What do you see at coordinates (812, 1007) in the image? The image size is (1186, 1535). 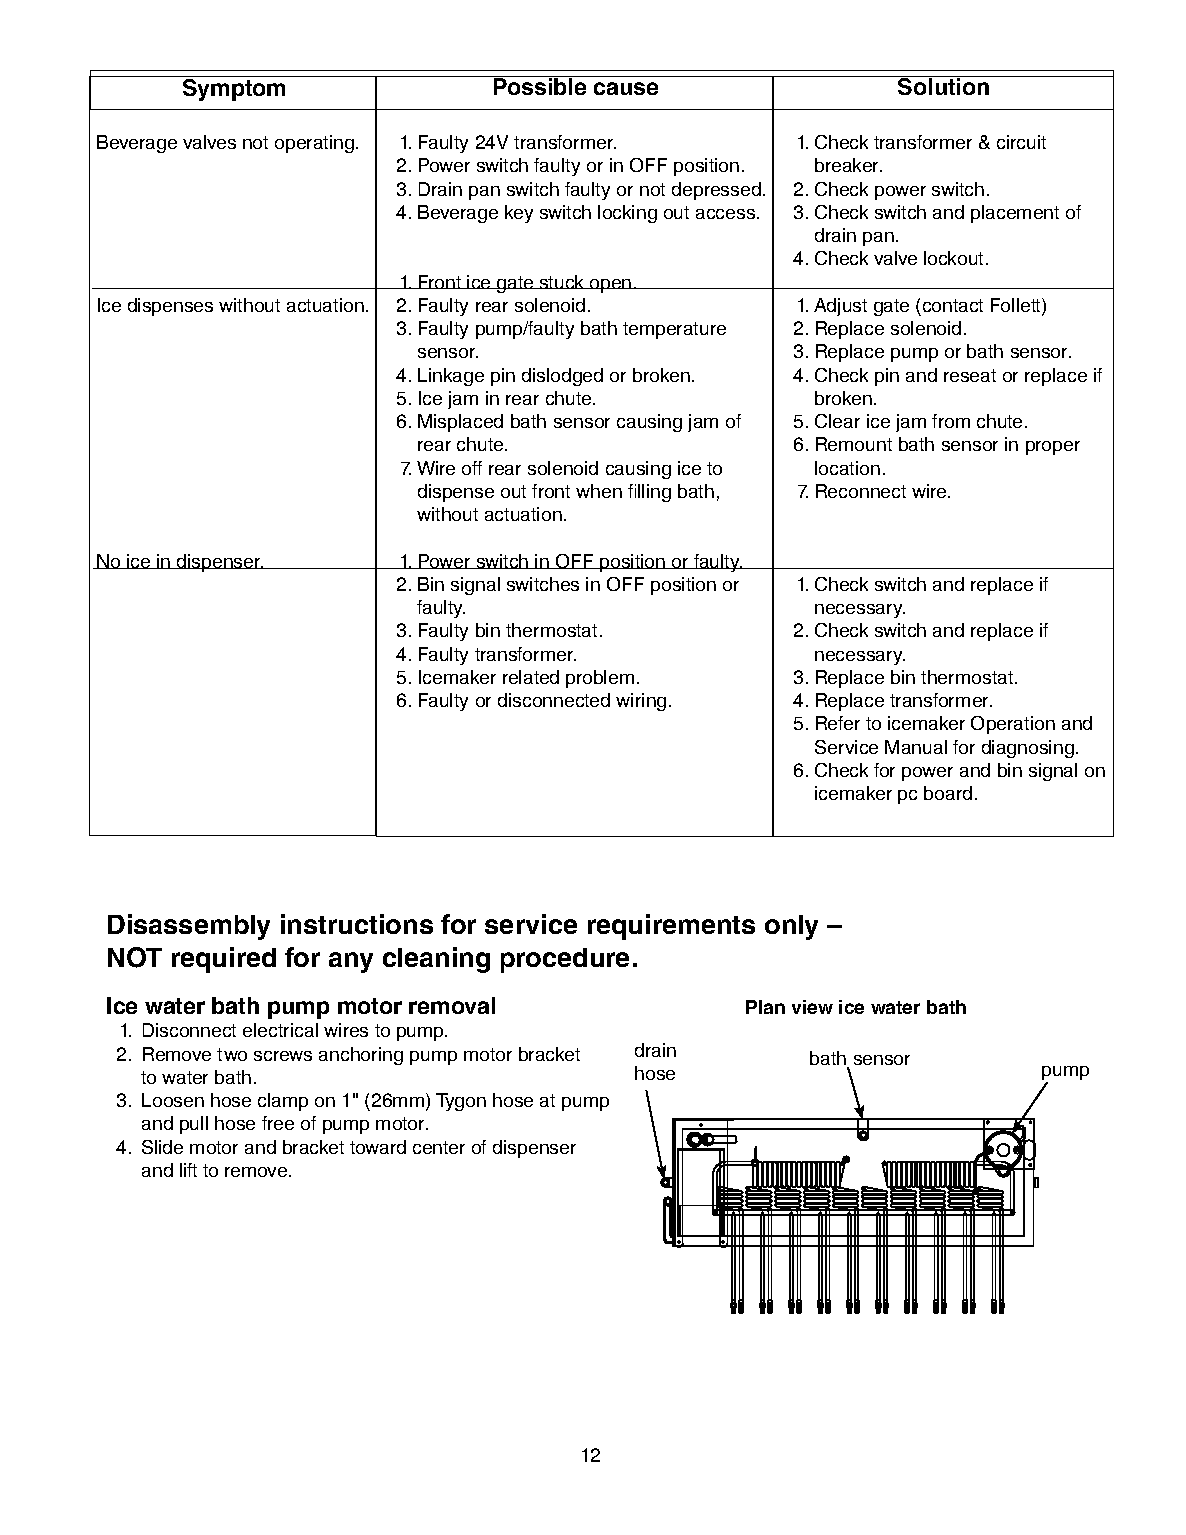 I see `view` at bounding box center [812, 1007].
